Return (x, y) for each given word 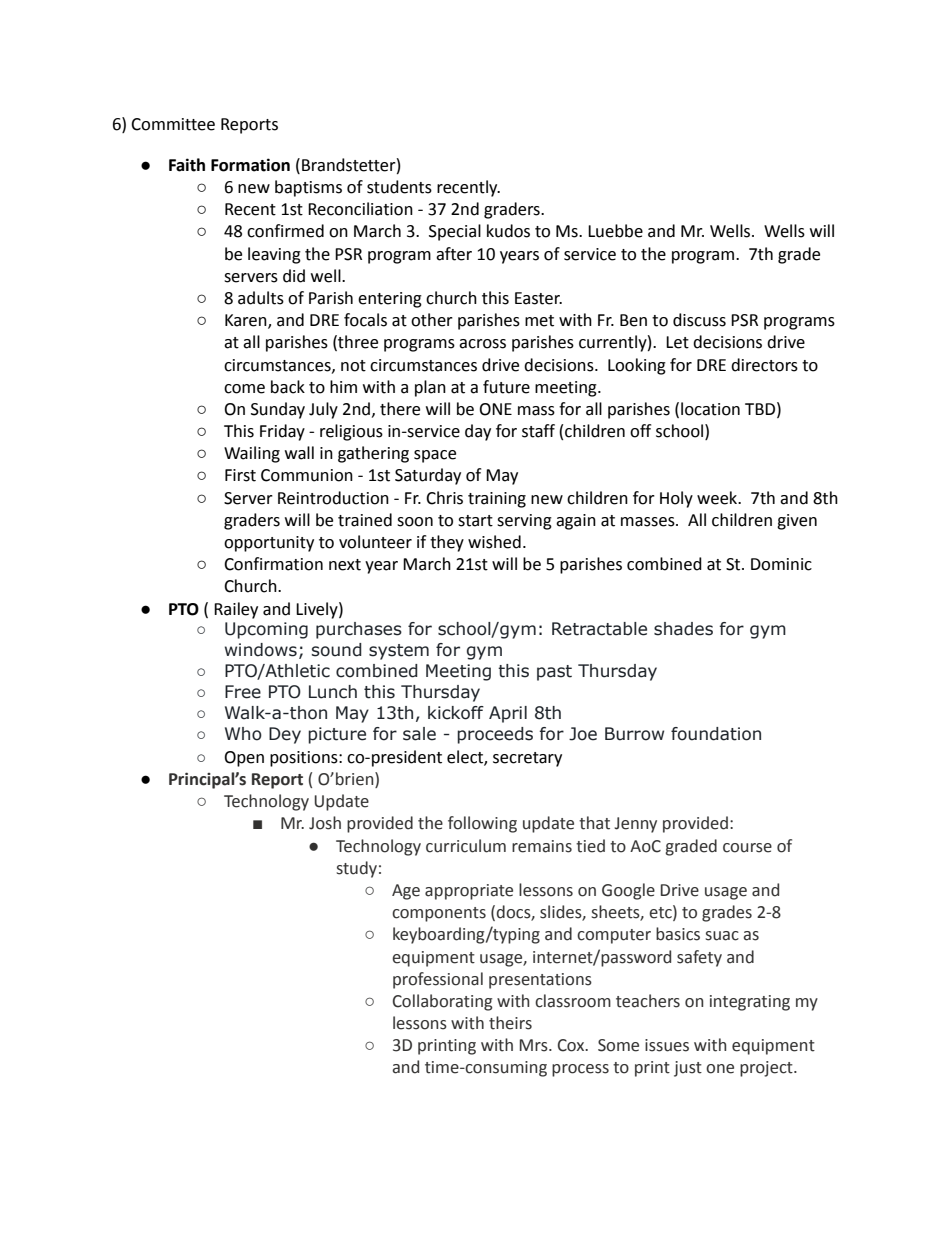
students (399, 187)
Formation (250, 165)
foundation (716, 734)
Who (243, 734)
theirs (510, 1023)
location (710, 409)
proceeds (495, 735)
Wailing (252, 454)
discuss (699, 320)
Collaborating (443, 1002)
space (435, 456)
